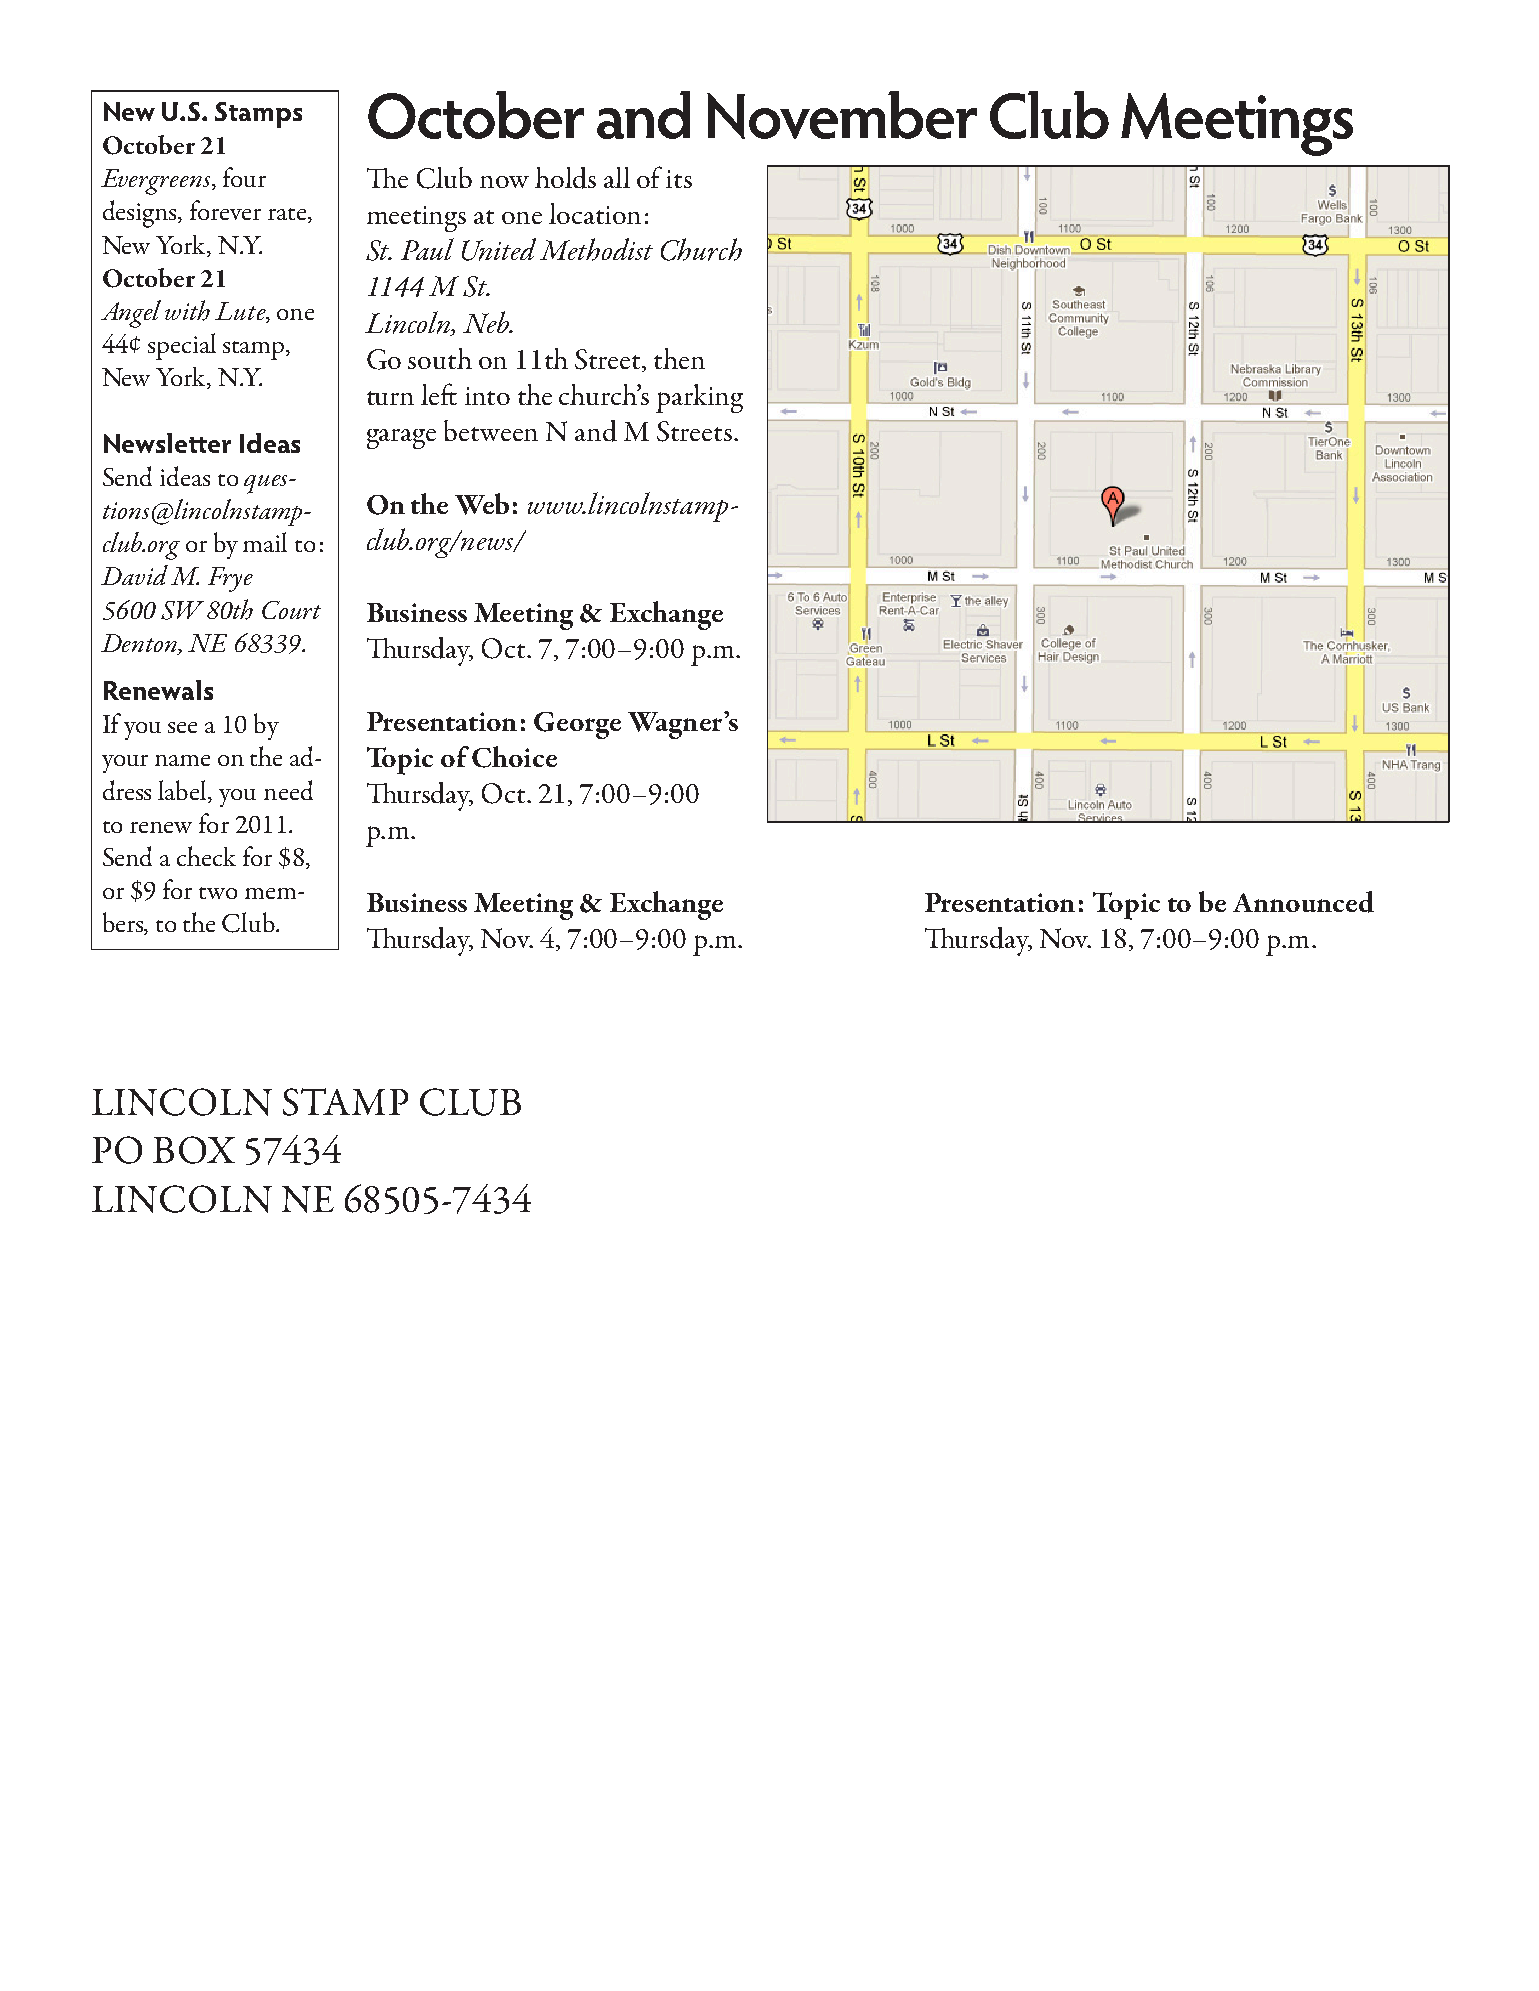 The image size is (1539, 1991). Describe the element at coordinates (577, 725) in the page. I see `George` at that location.
